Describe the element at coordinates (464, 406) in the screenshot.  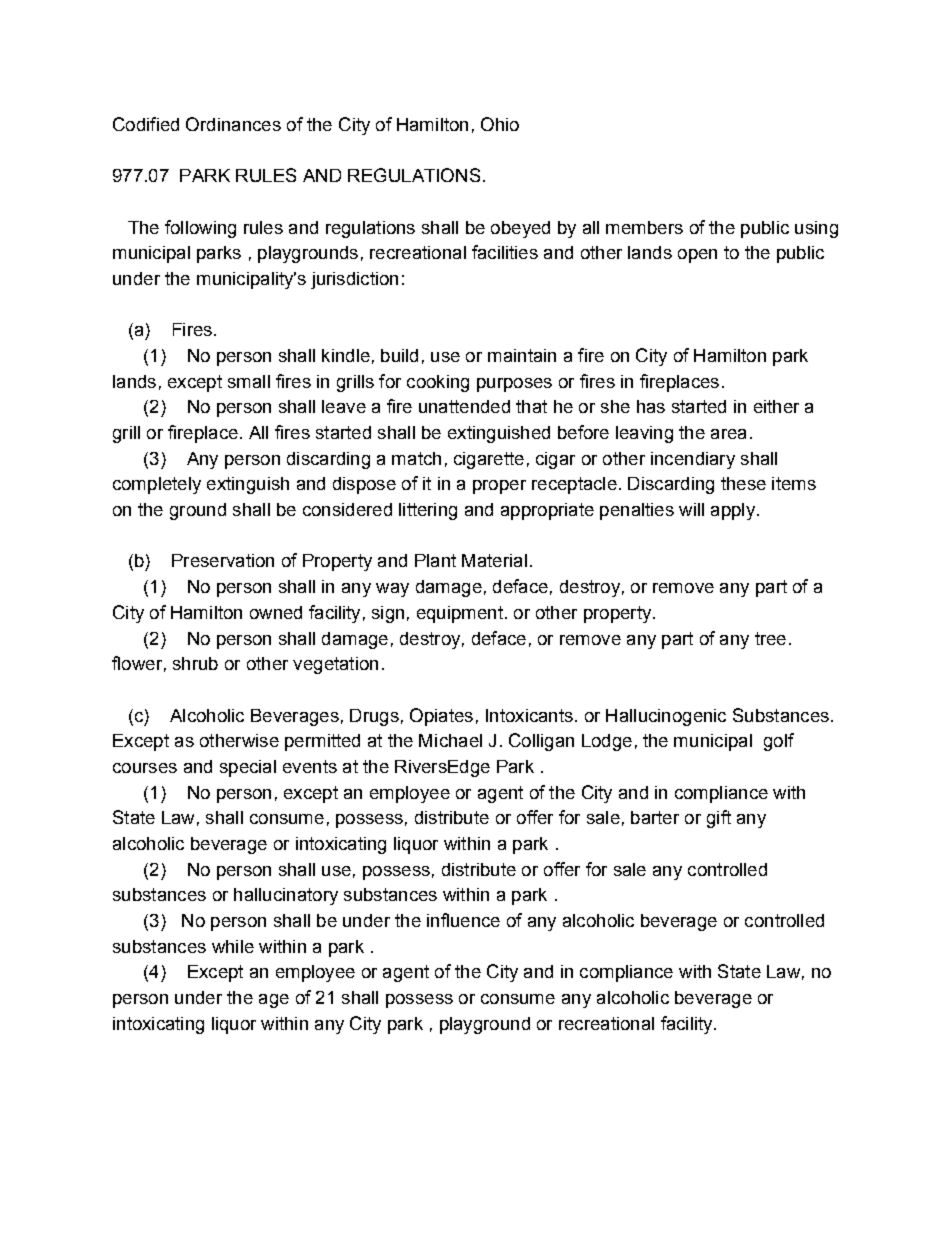
I see `unattended` at that location.
